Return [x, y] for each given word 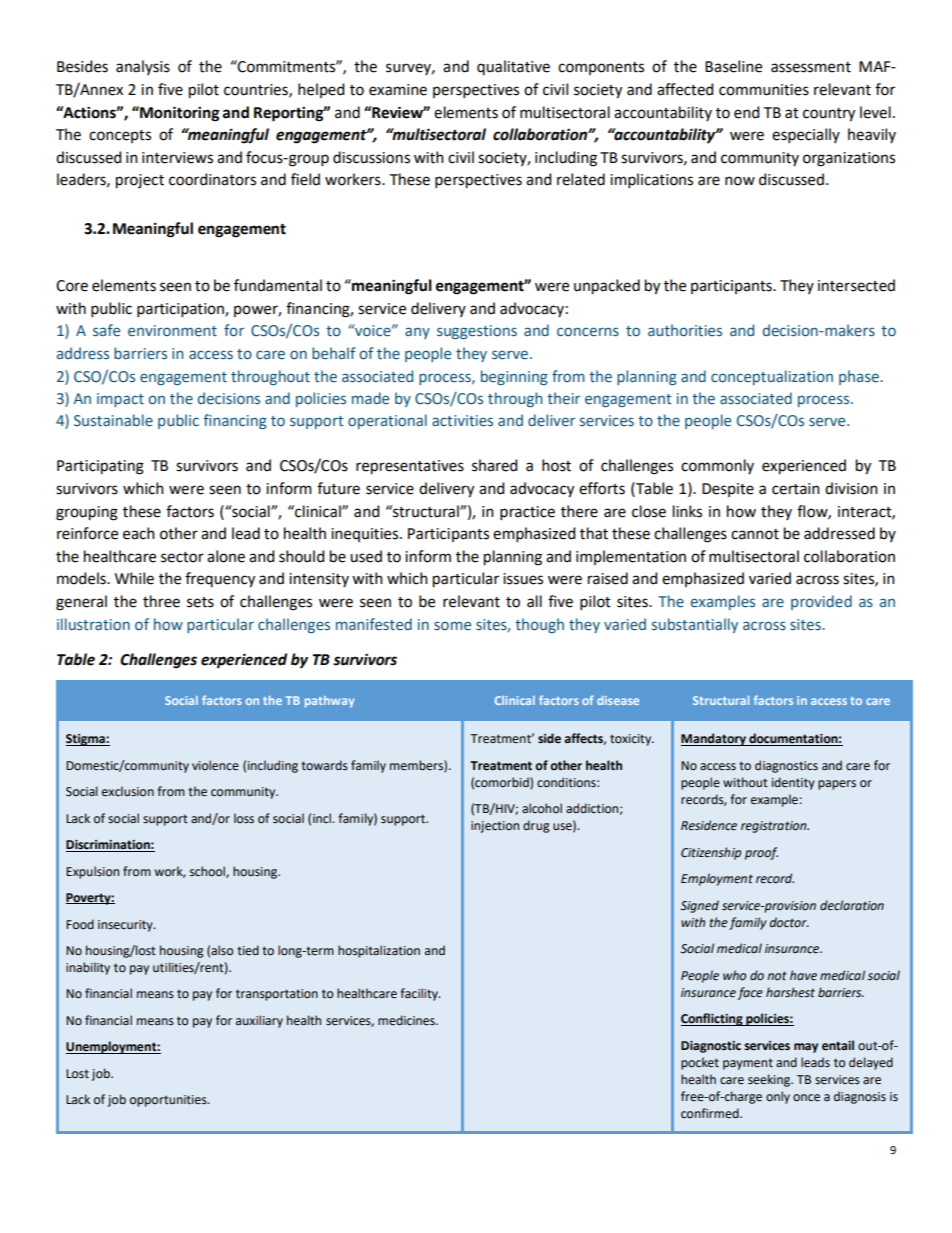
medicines [407, 1020]
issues [523, 579]
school [208, 872]
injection [495, 827]
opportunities [169, 1101]
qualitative [513, 67]
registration [775, 827]
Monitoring [178, 114]
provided [821, 602]
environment [172, 331]
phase [860, 377]
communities [764, 90]
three [161, 601]
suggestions [477, 332]
